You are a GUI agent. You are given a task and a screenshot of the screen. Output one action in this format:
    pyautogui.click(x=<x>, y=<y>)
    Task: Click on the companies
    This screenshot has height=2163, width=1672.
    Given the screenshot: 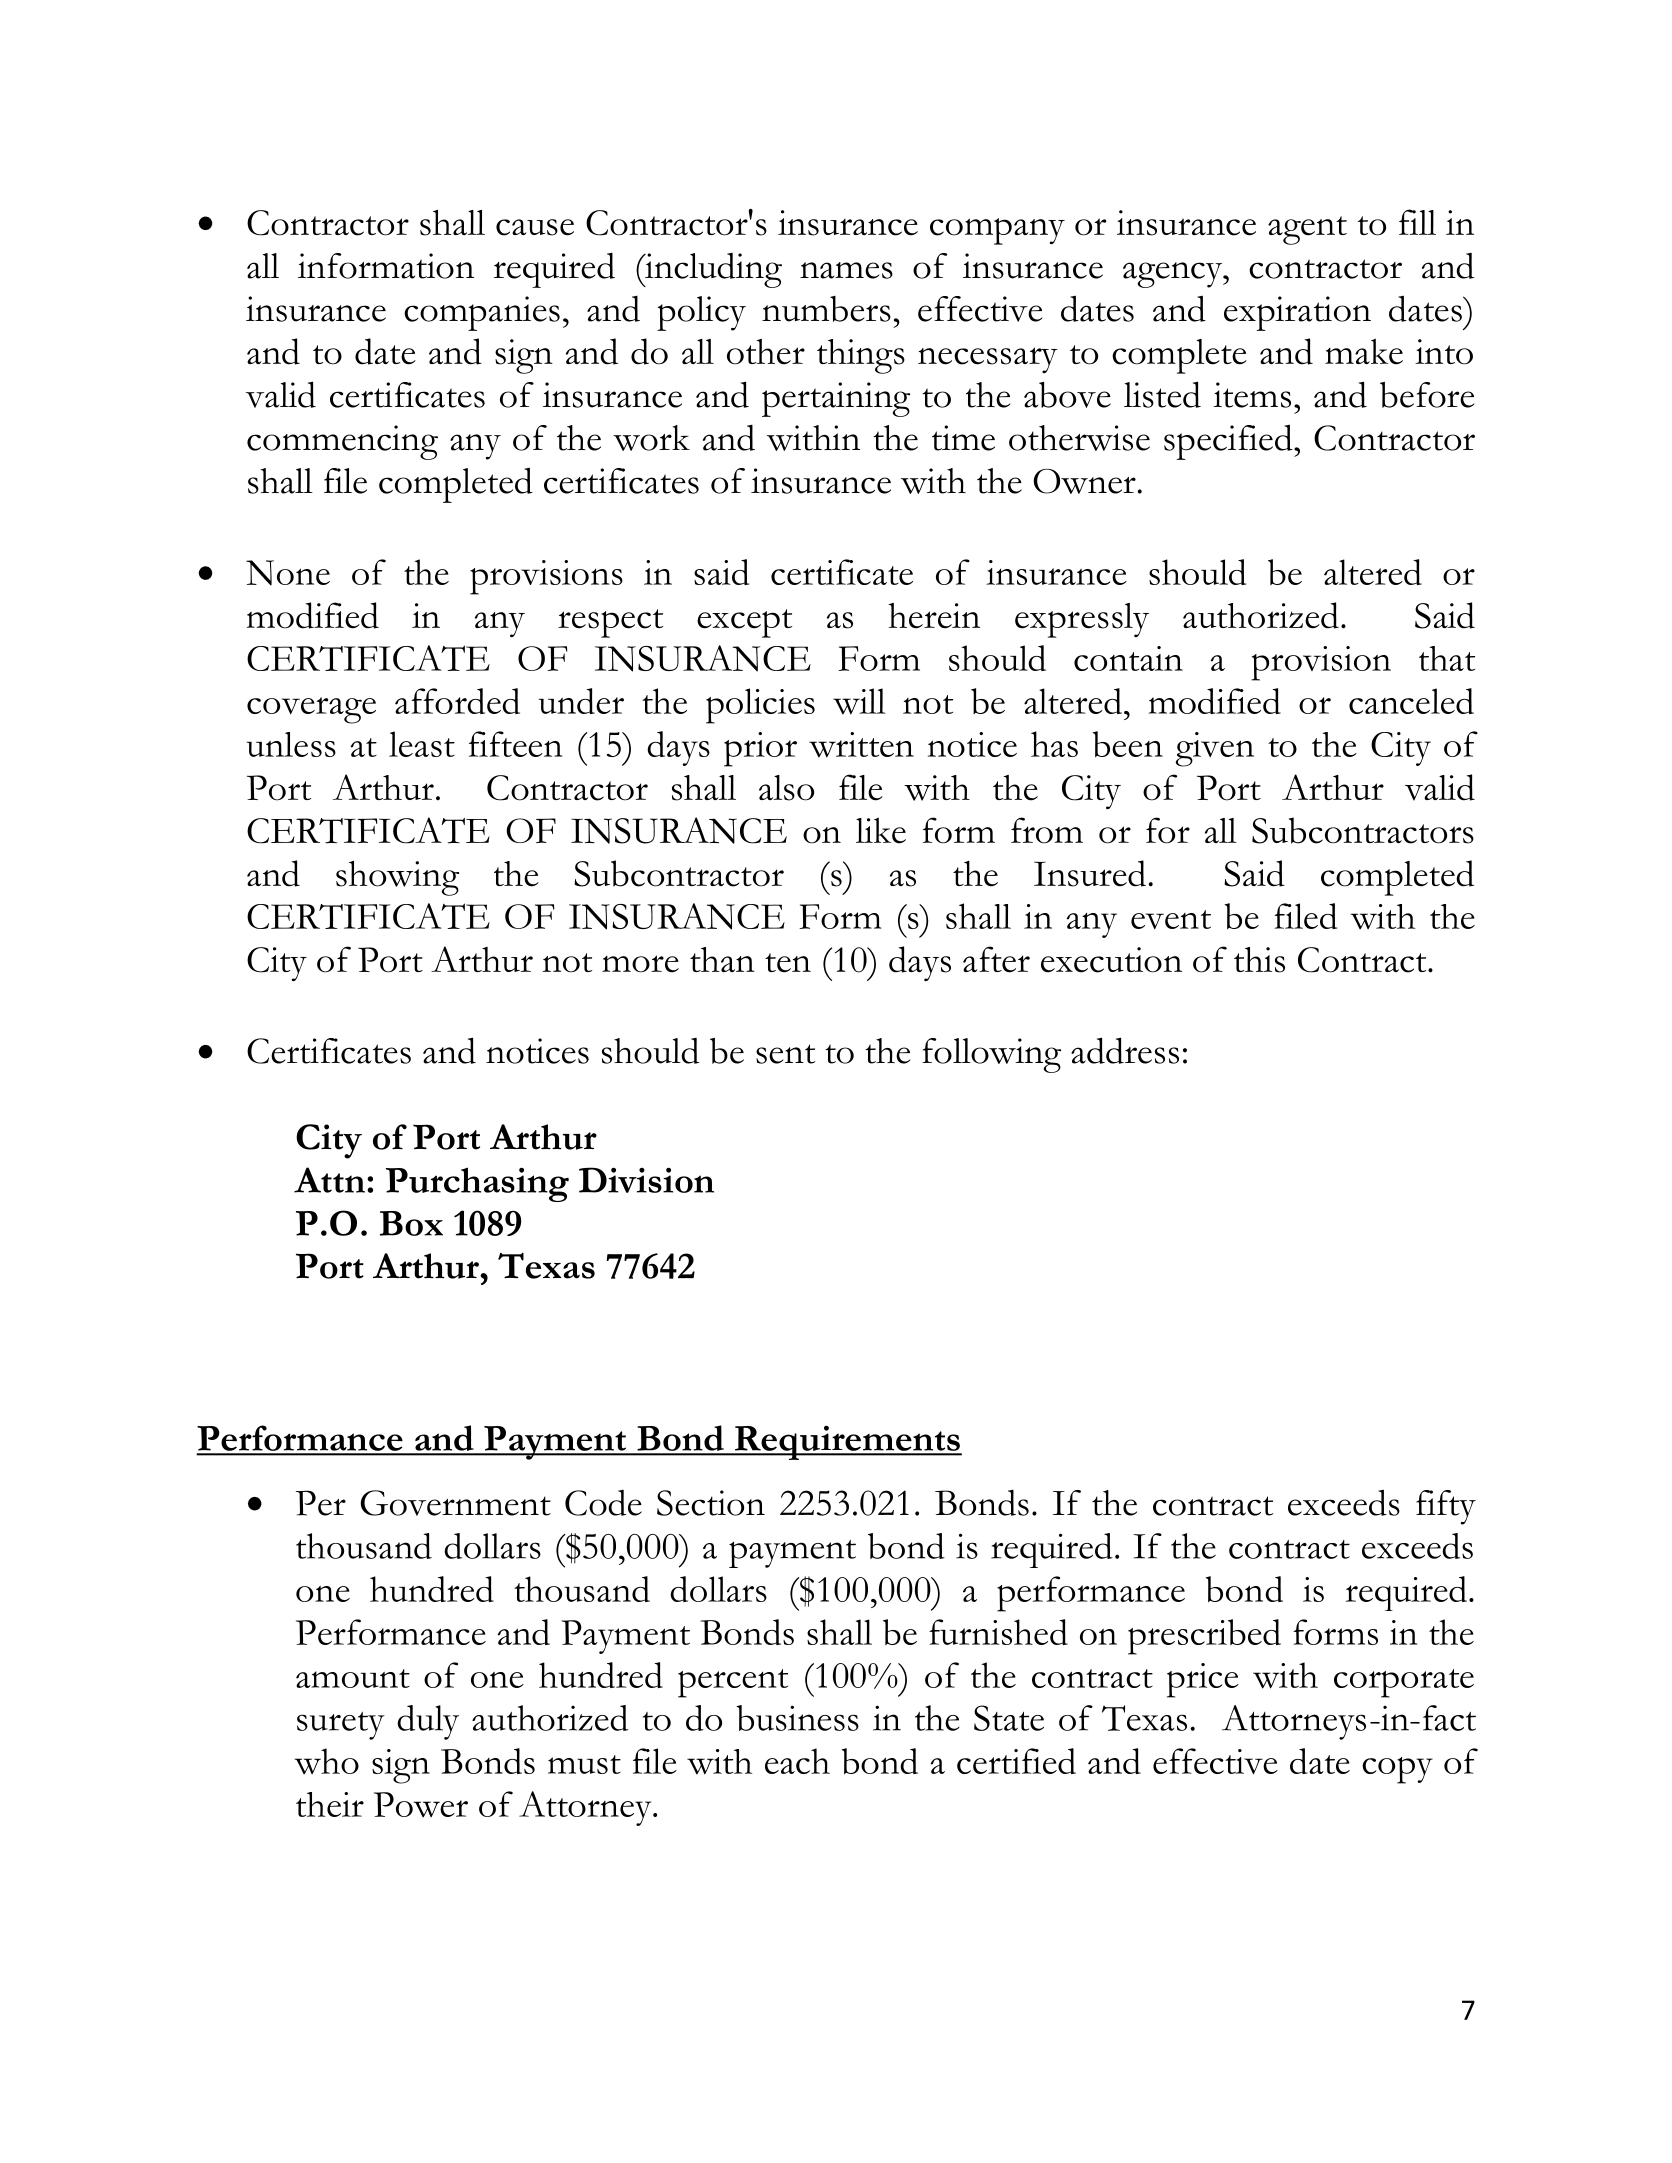 What is the action you would take?
    pyautogui.click(x=482, y=313)
